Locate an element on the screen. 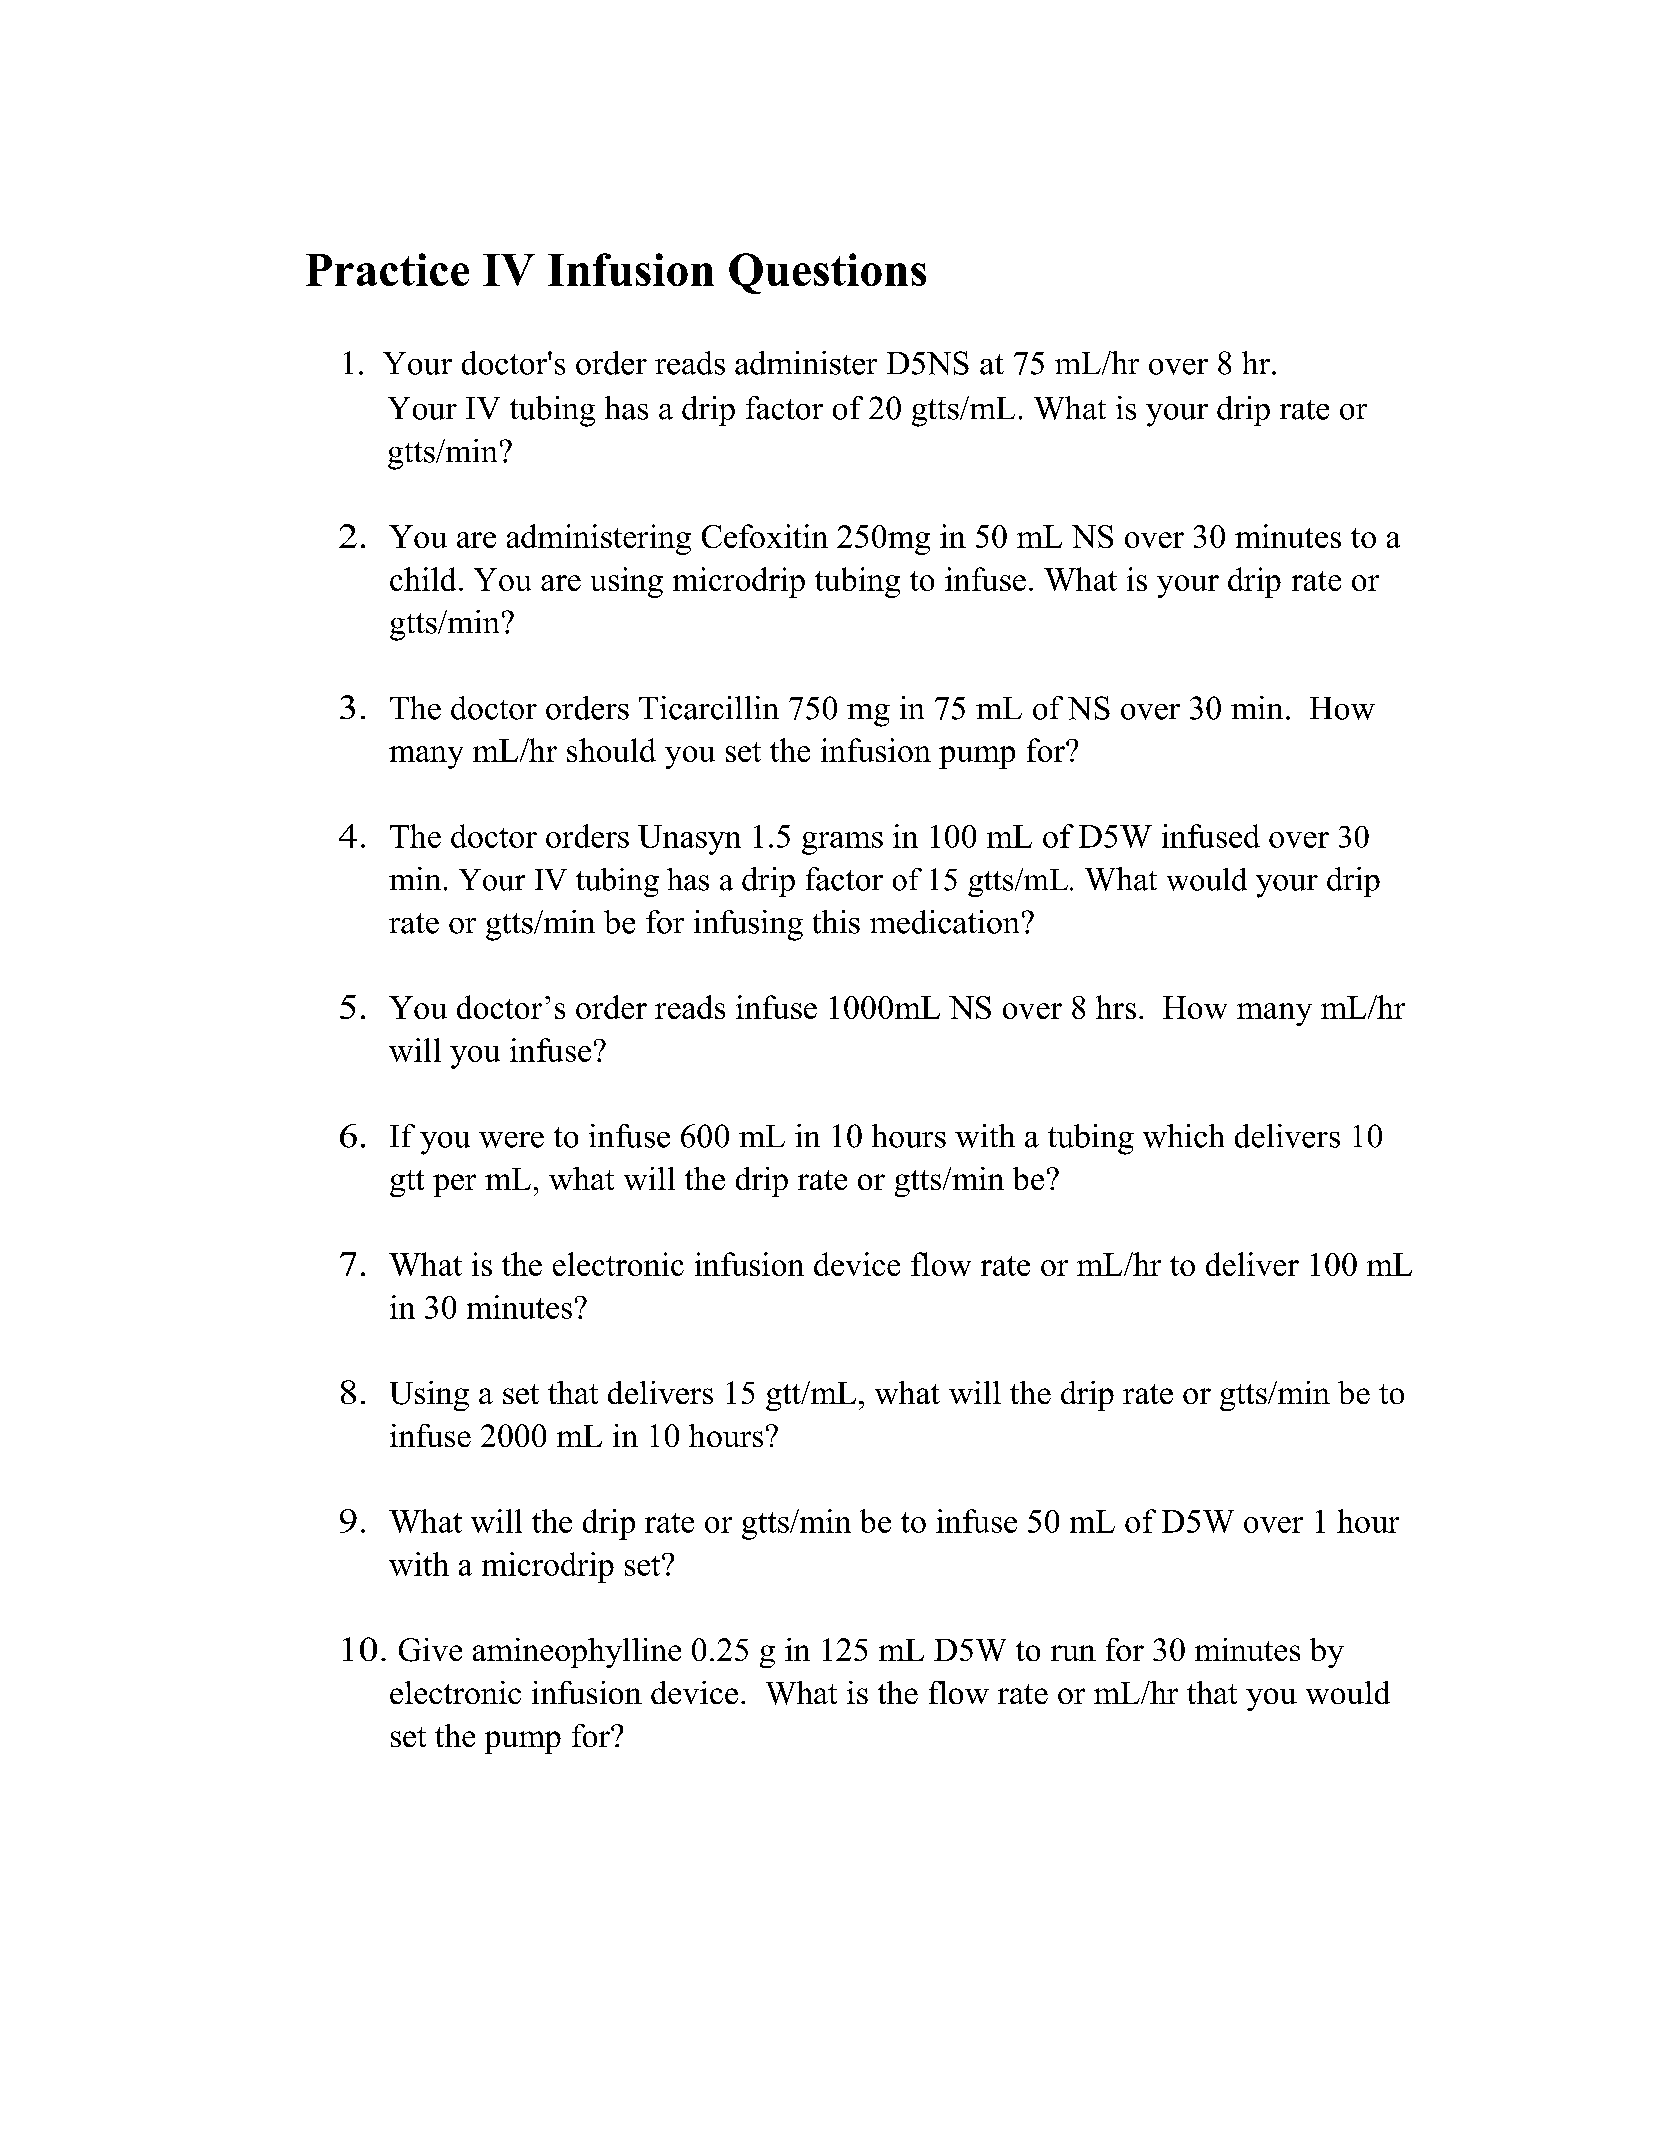 The height and width of the screenshot is (2147, 1659). child is located at coordinates (423, 579).
